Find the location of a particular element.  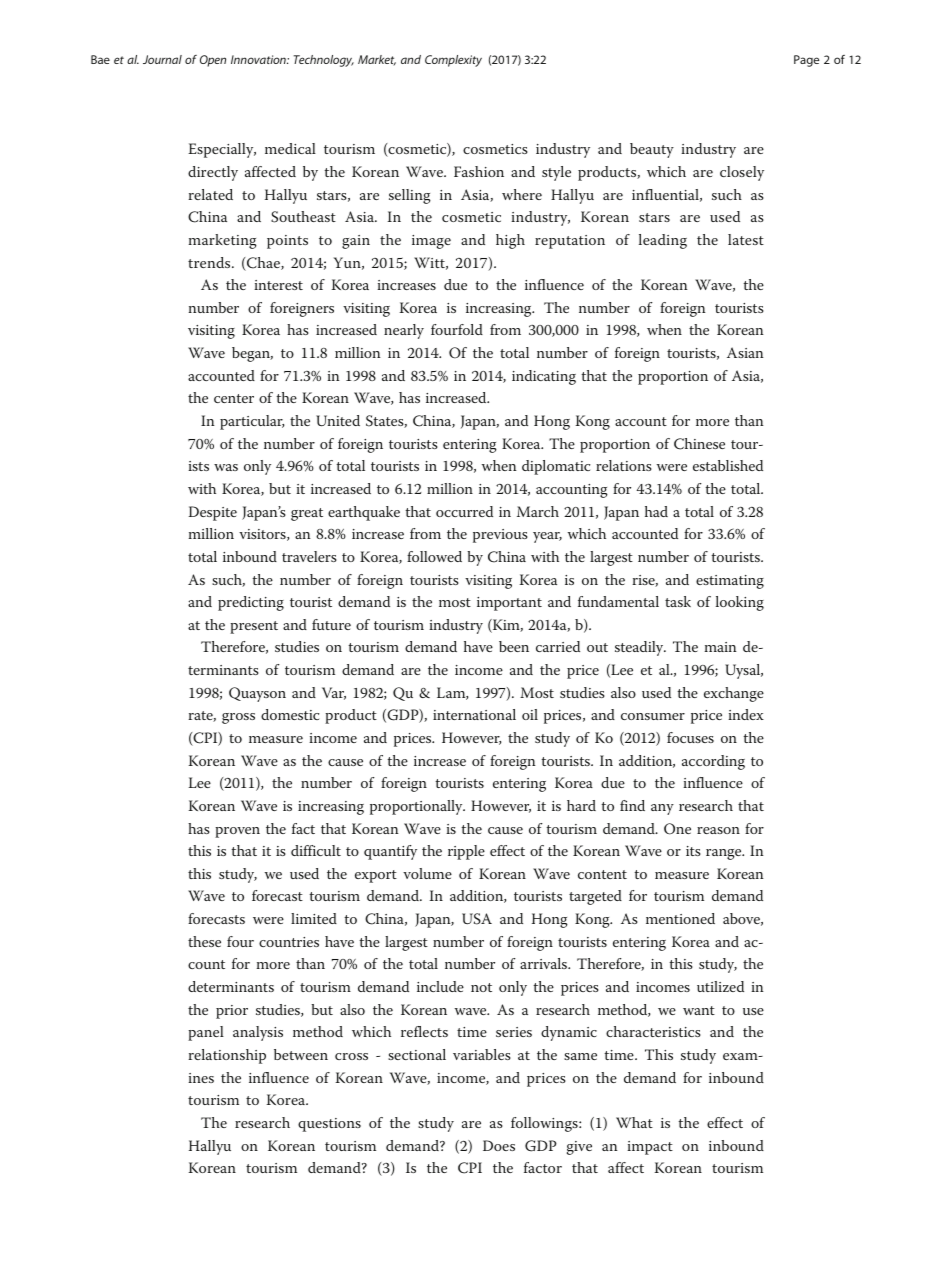

Complexity is located at coordinates (453, 61).
